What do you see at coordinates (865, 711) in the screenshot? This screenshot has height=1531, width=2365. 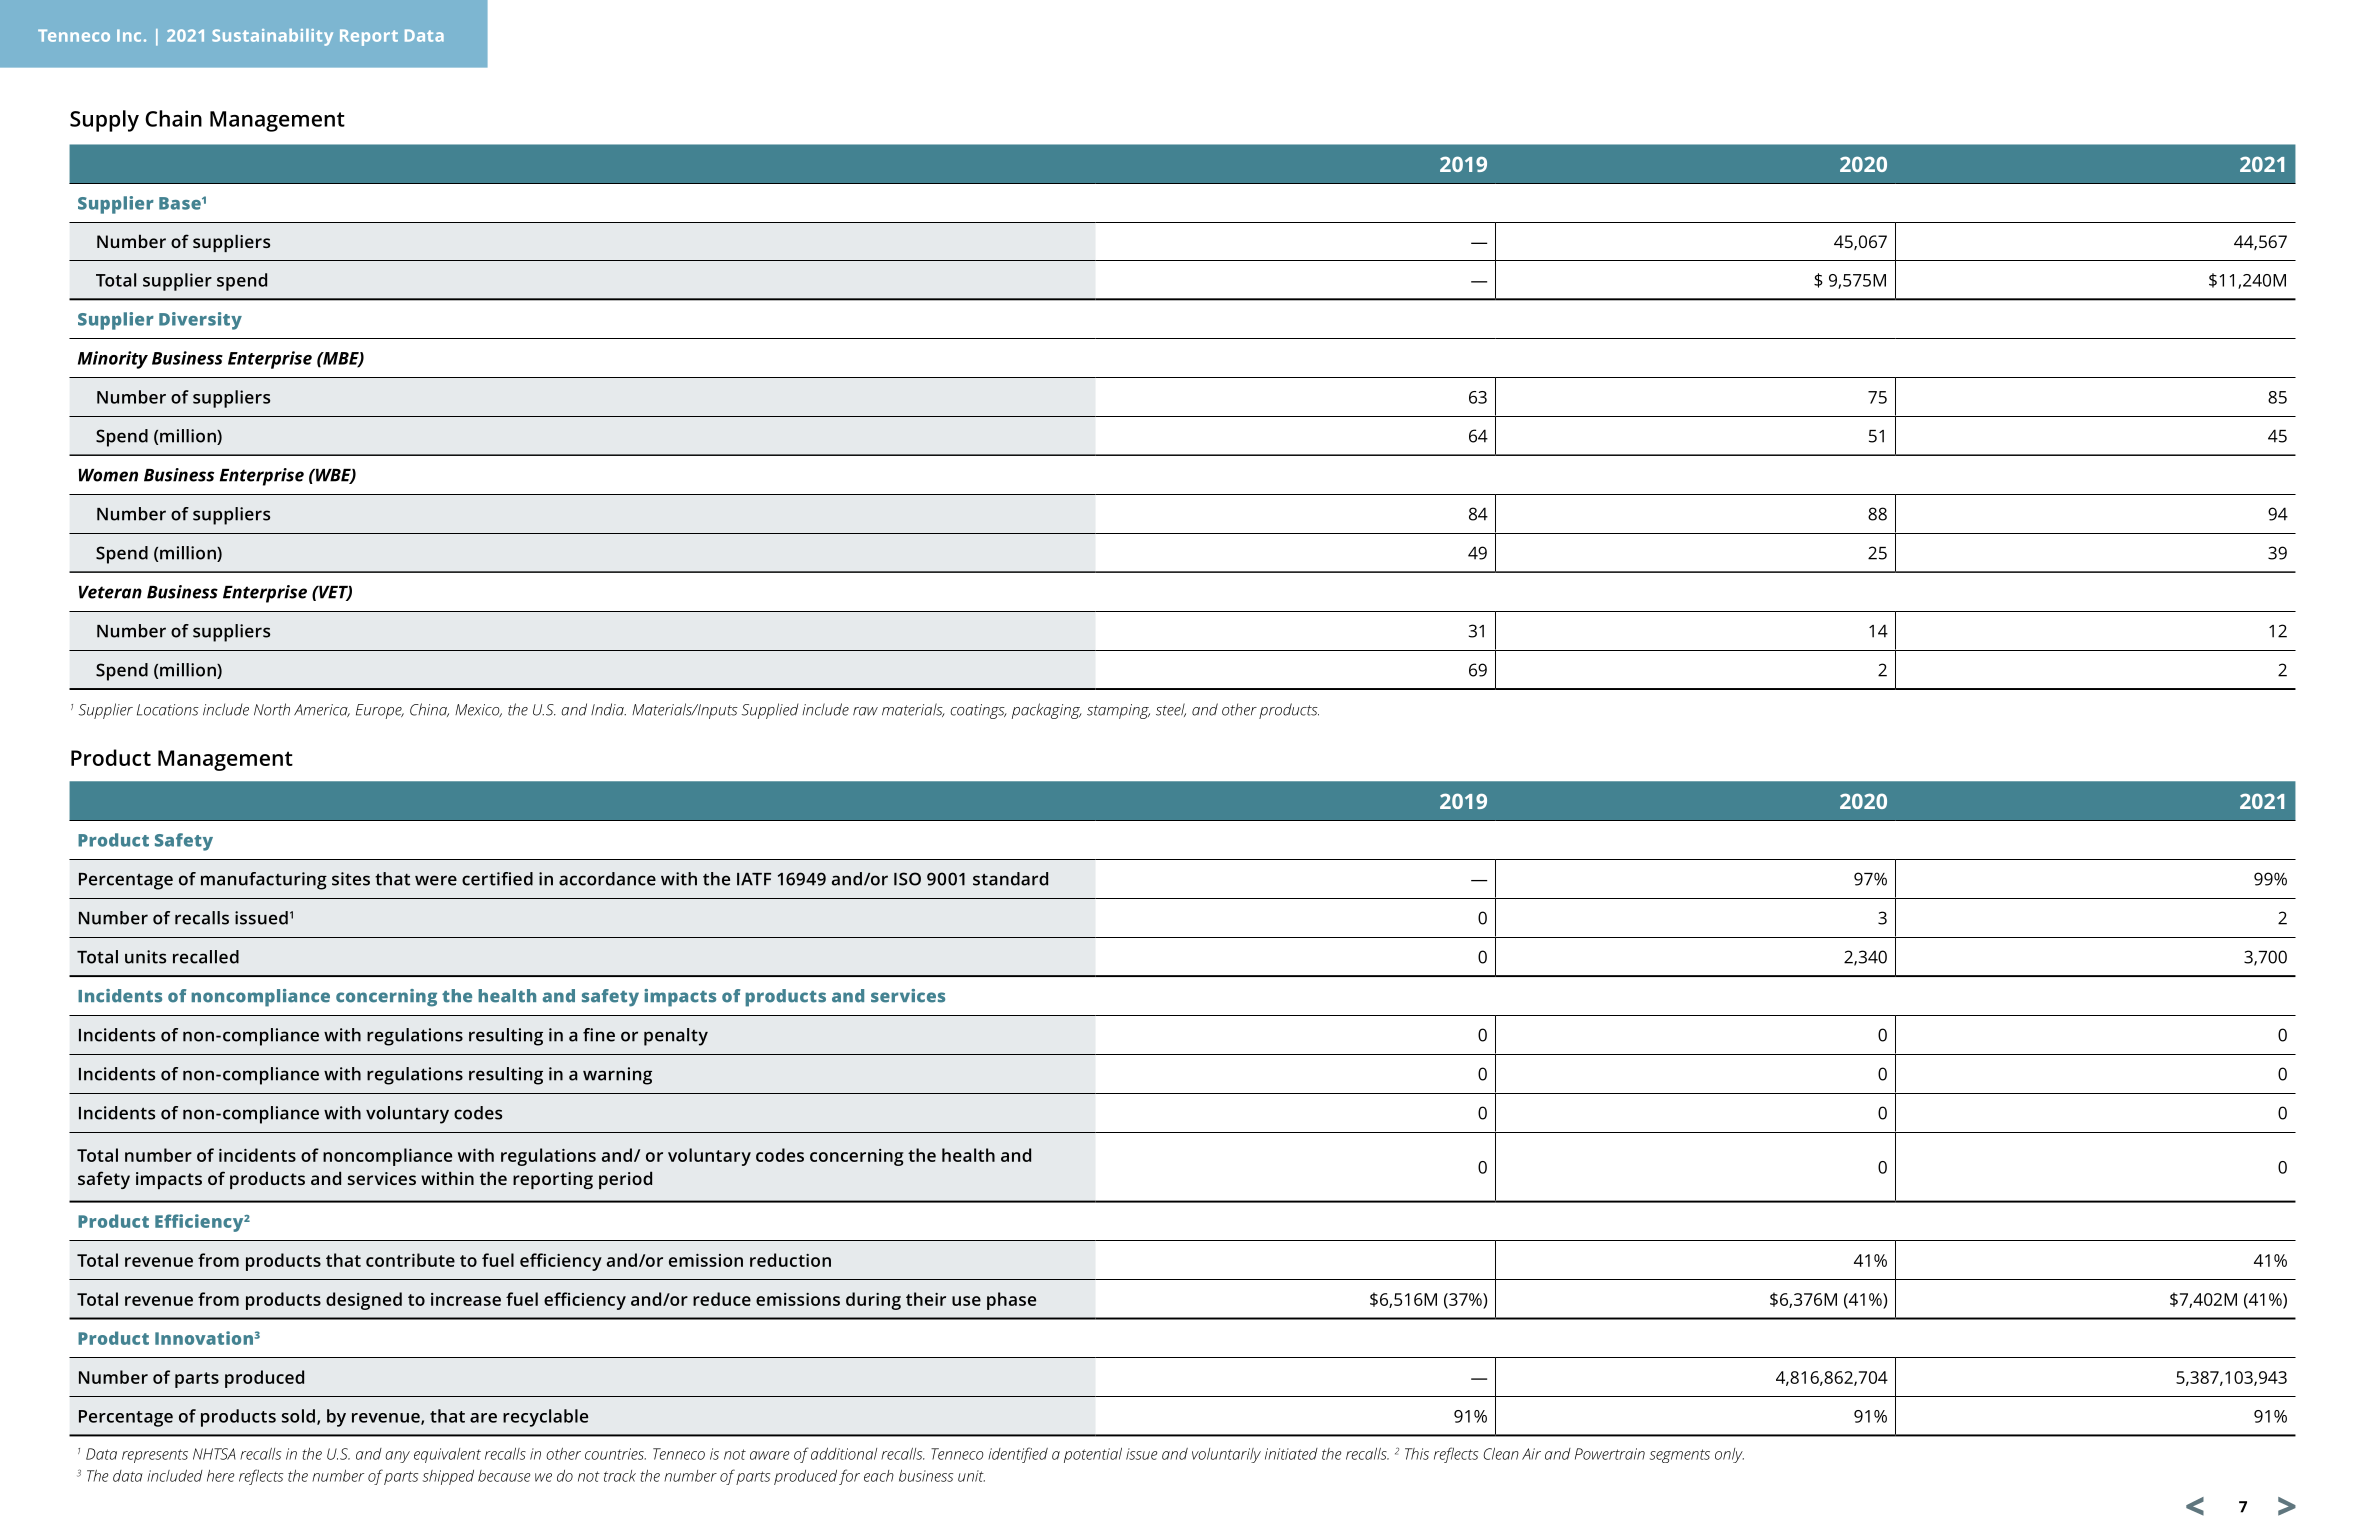 I see `raw` at bounding box center [865, 711].
